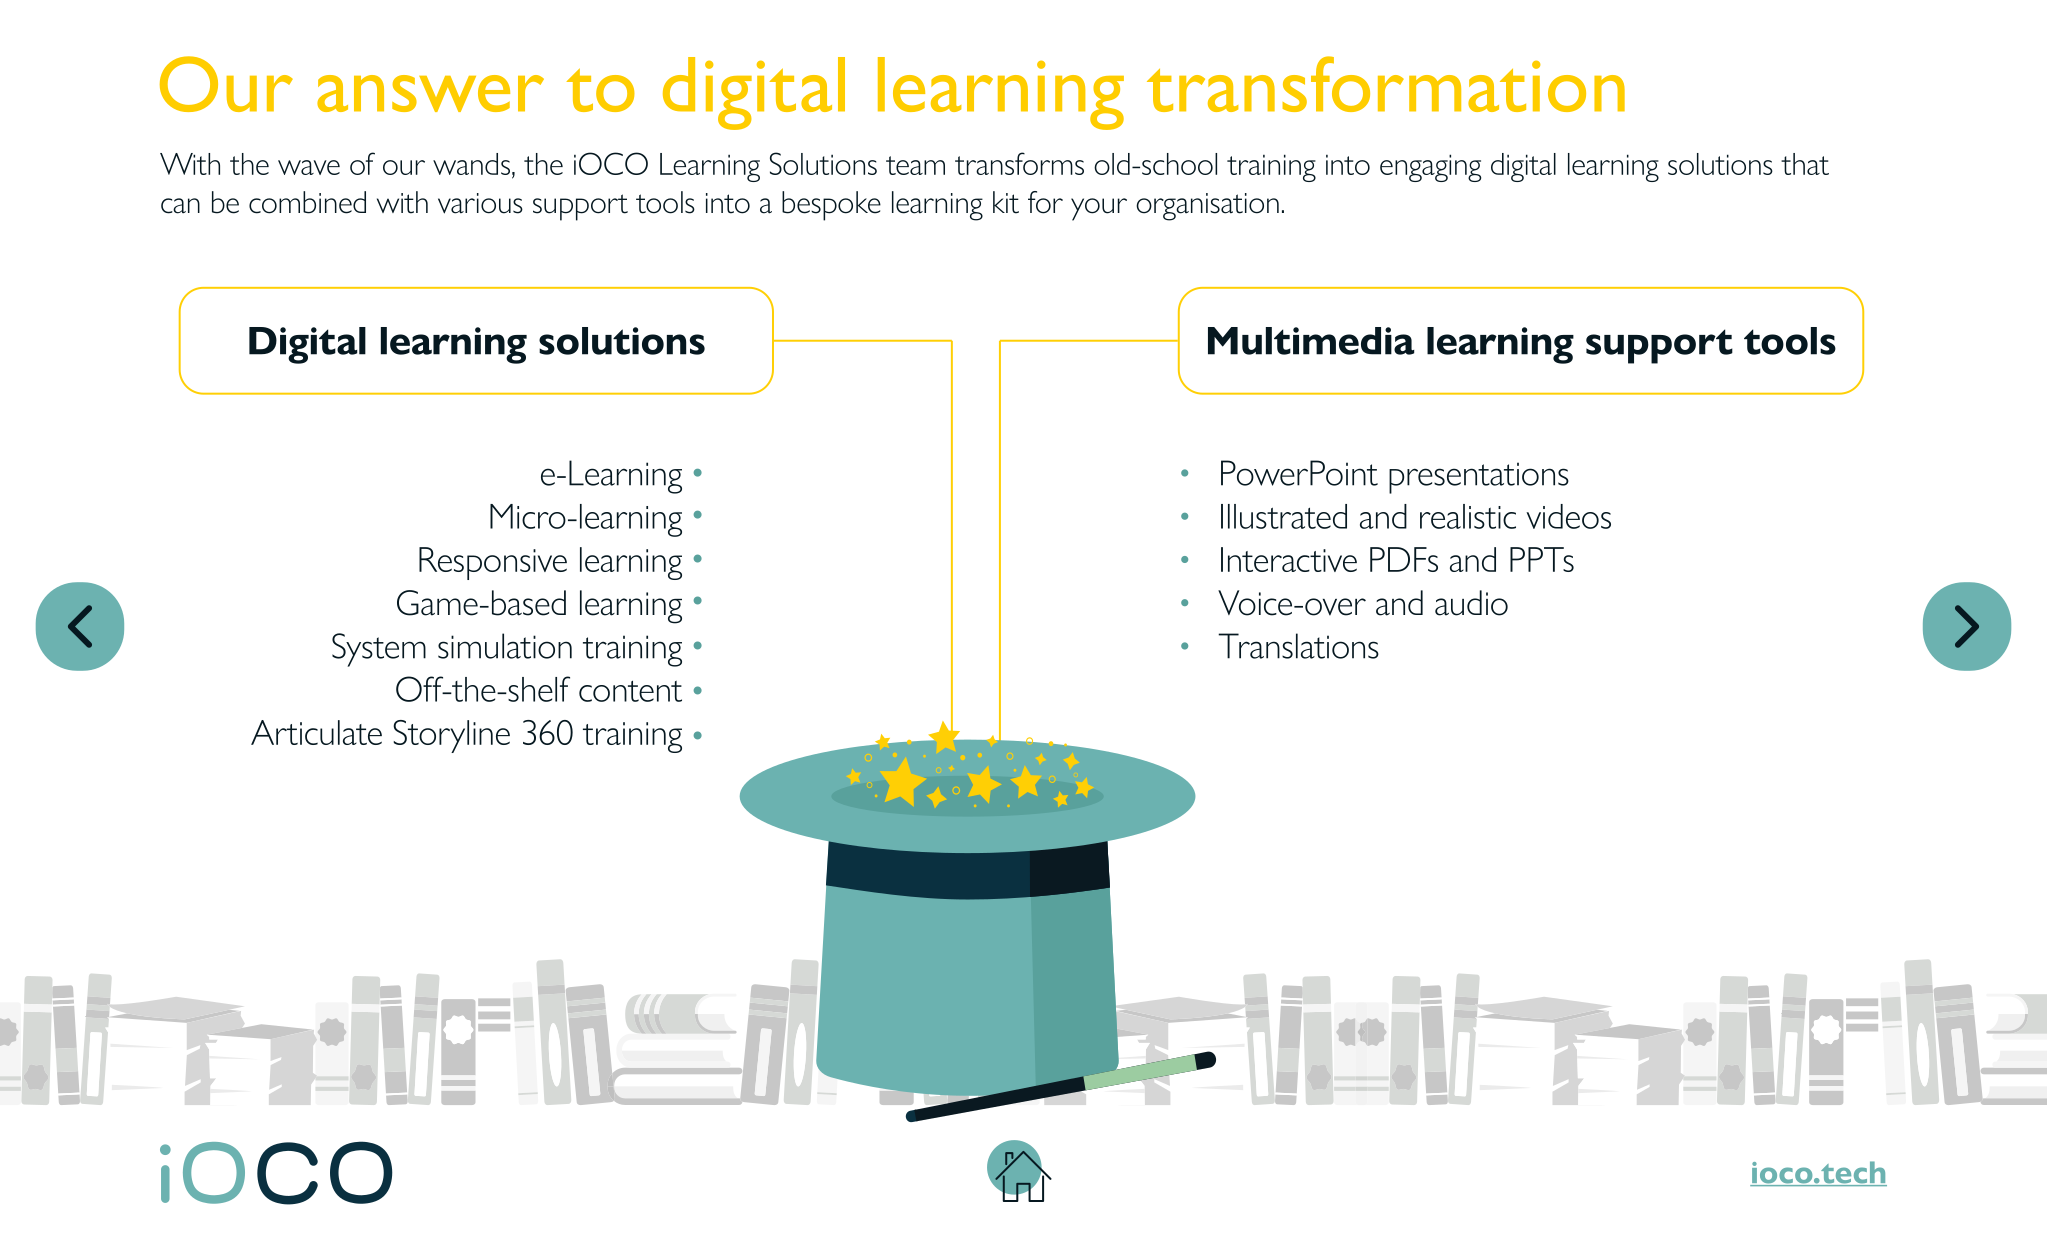  What do you see at coordinates (1479, 478) in the document?
I see `presentations` at bounding box center [1479, 478].
